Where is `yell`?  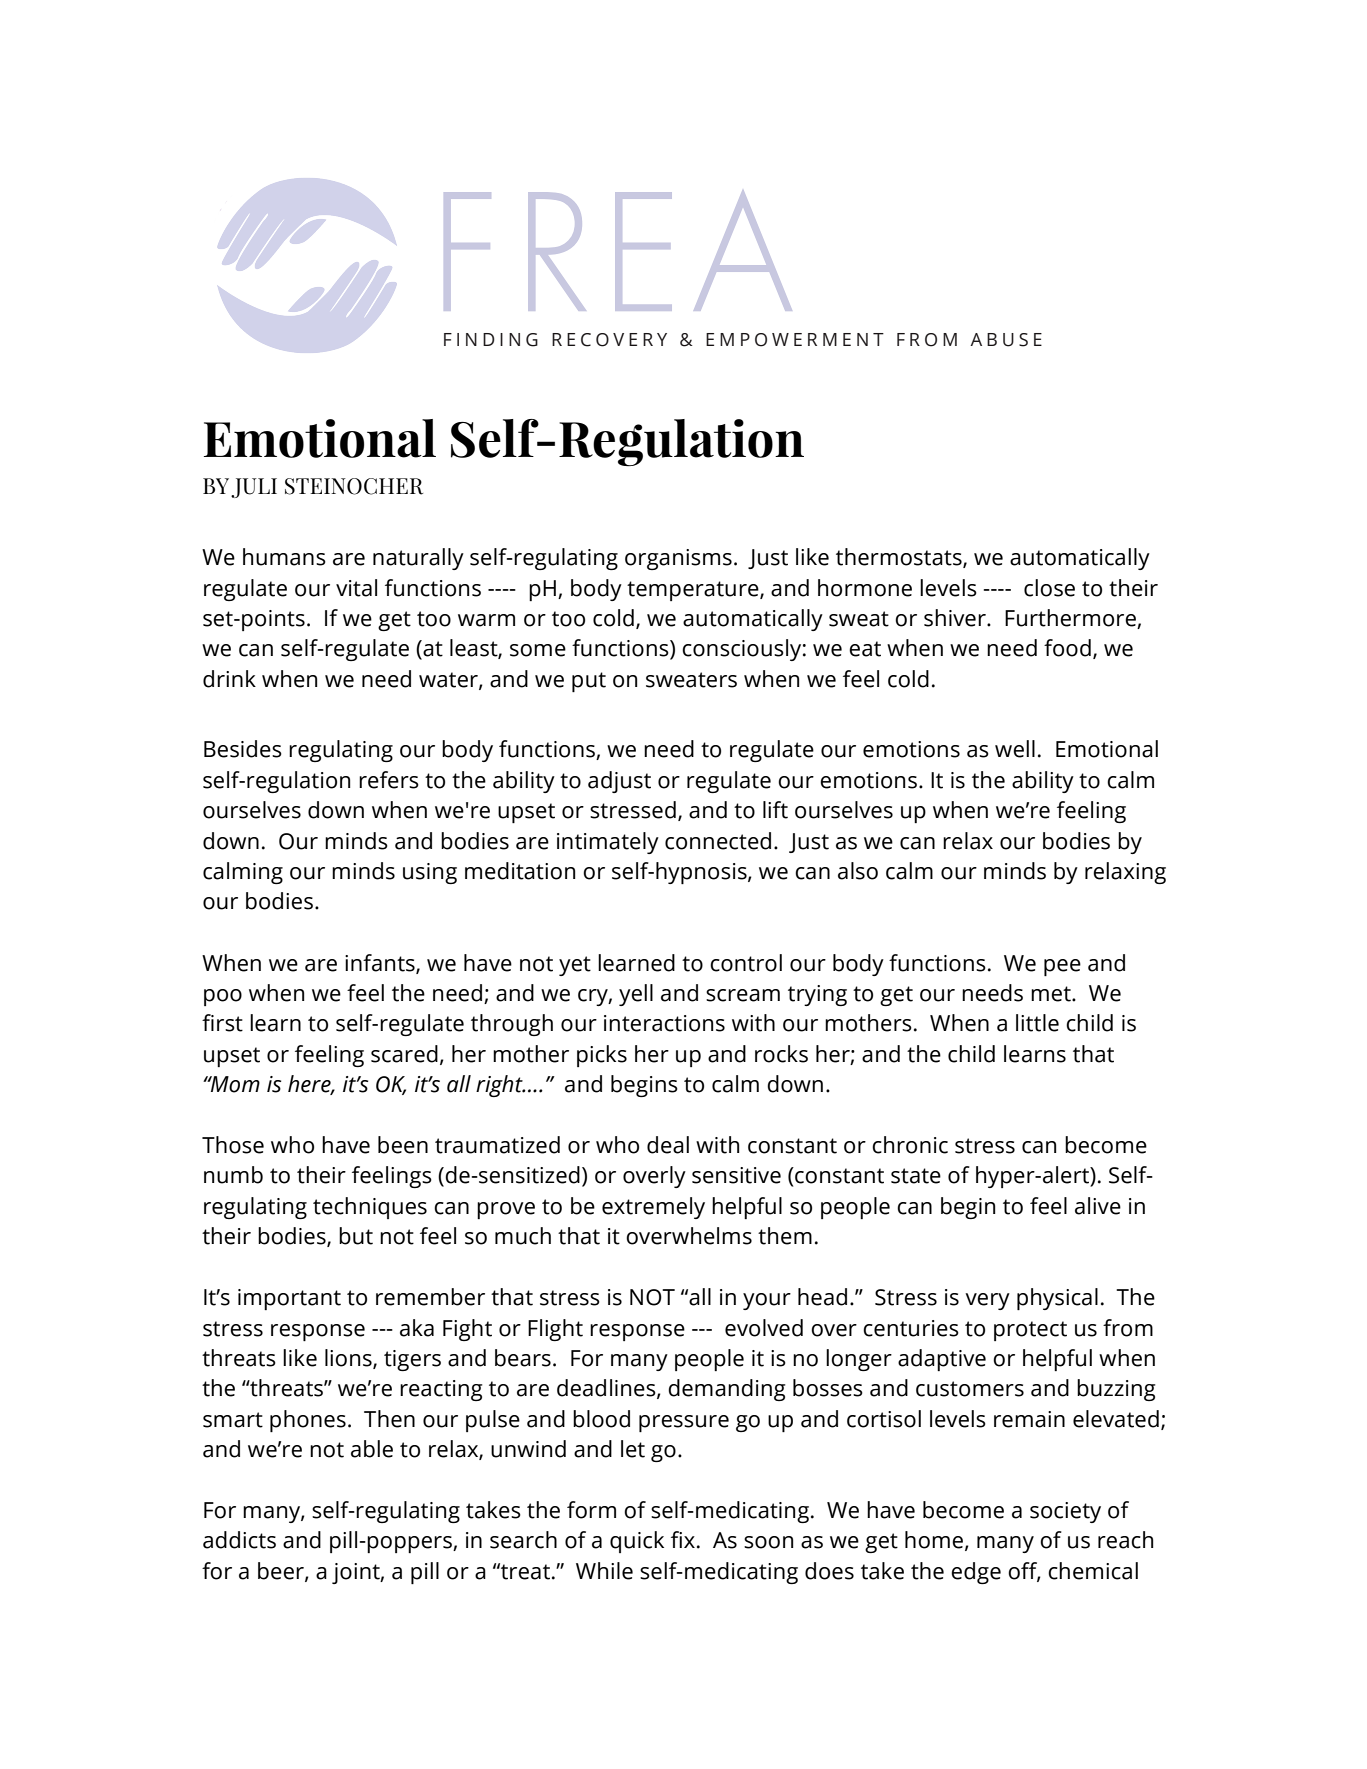 yell is located at coordinates (636, 995).
